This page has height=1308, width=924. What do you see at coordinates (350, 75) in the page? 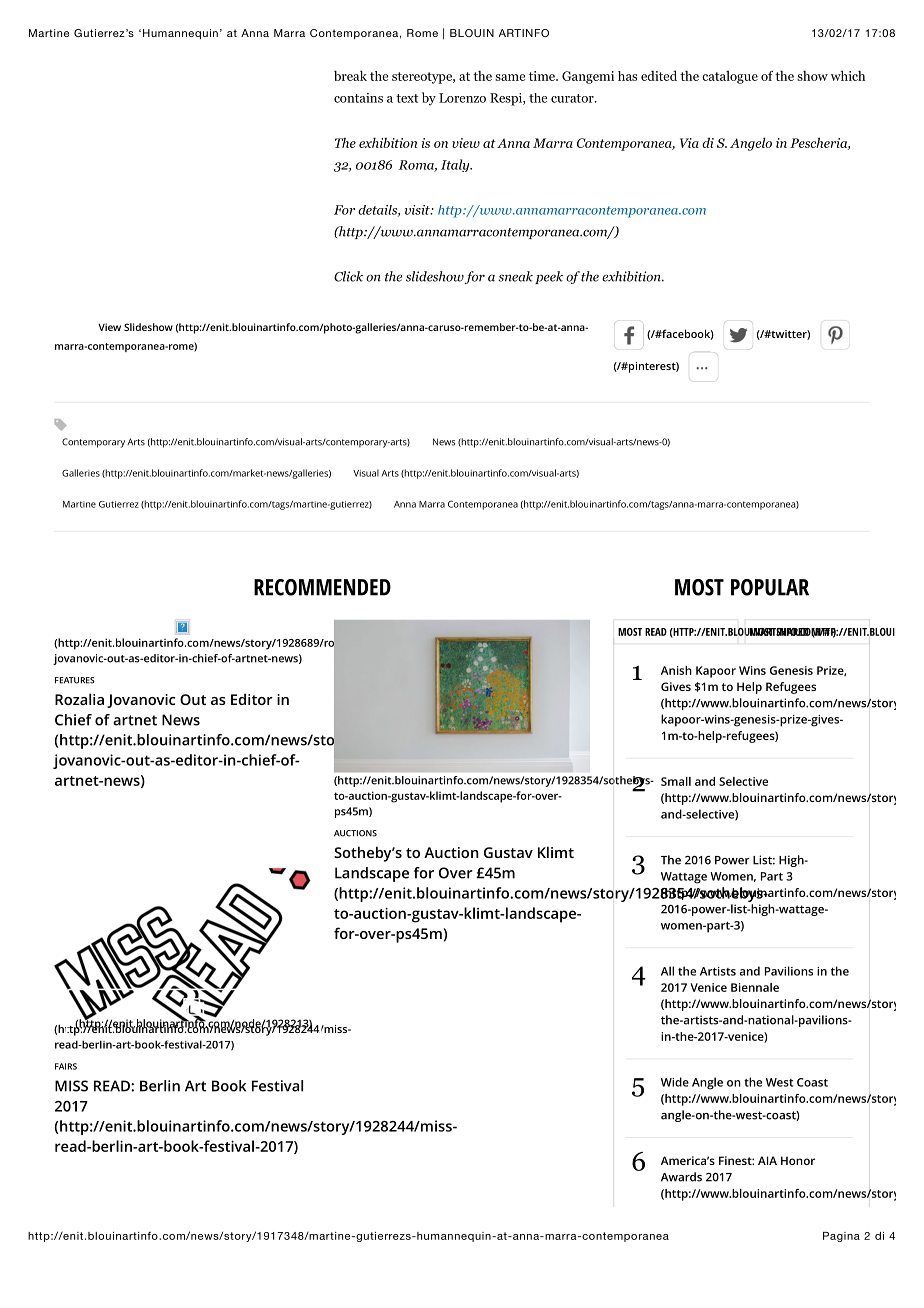
I see `break` at bounding box center [350, 75].
